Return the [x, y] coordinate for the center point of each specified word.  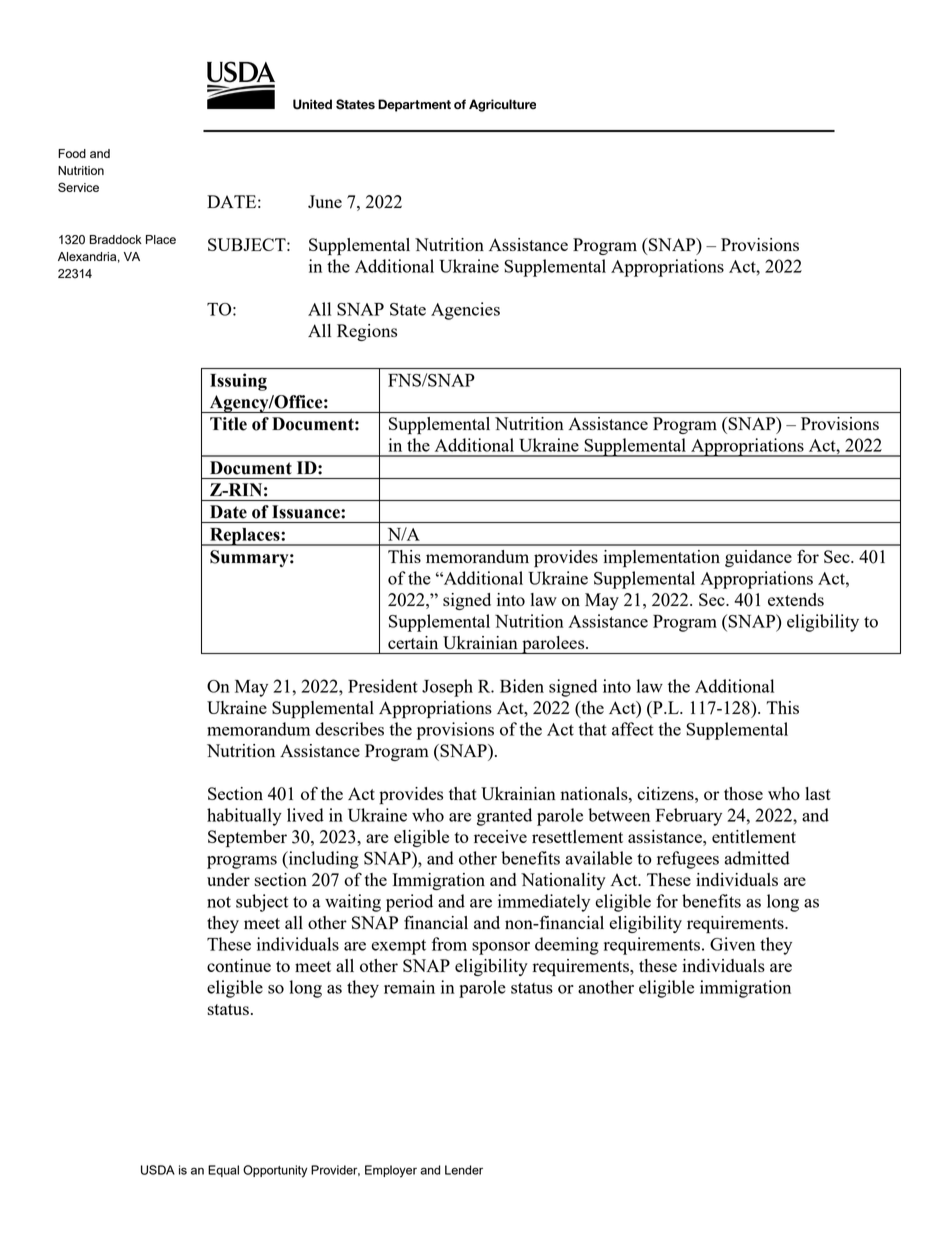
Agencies [465, 311]
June [325, 201]
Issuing [238, 382]
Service [78, 187]
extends [796, 599]
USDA [158, 1170]
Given [732, 944]
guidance [758, 558]
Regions [367, 332]
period [409, 903]
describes [349, 729]
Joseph [447, 688]
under [228, 879]
